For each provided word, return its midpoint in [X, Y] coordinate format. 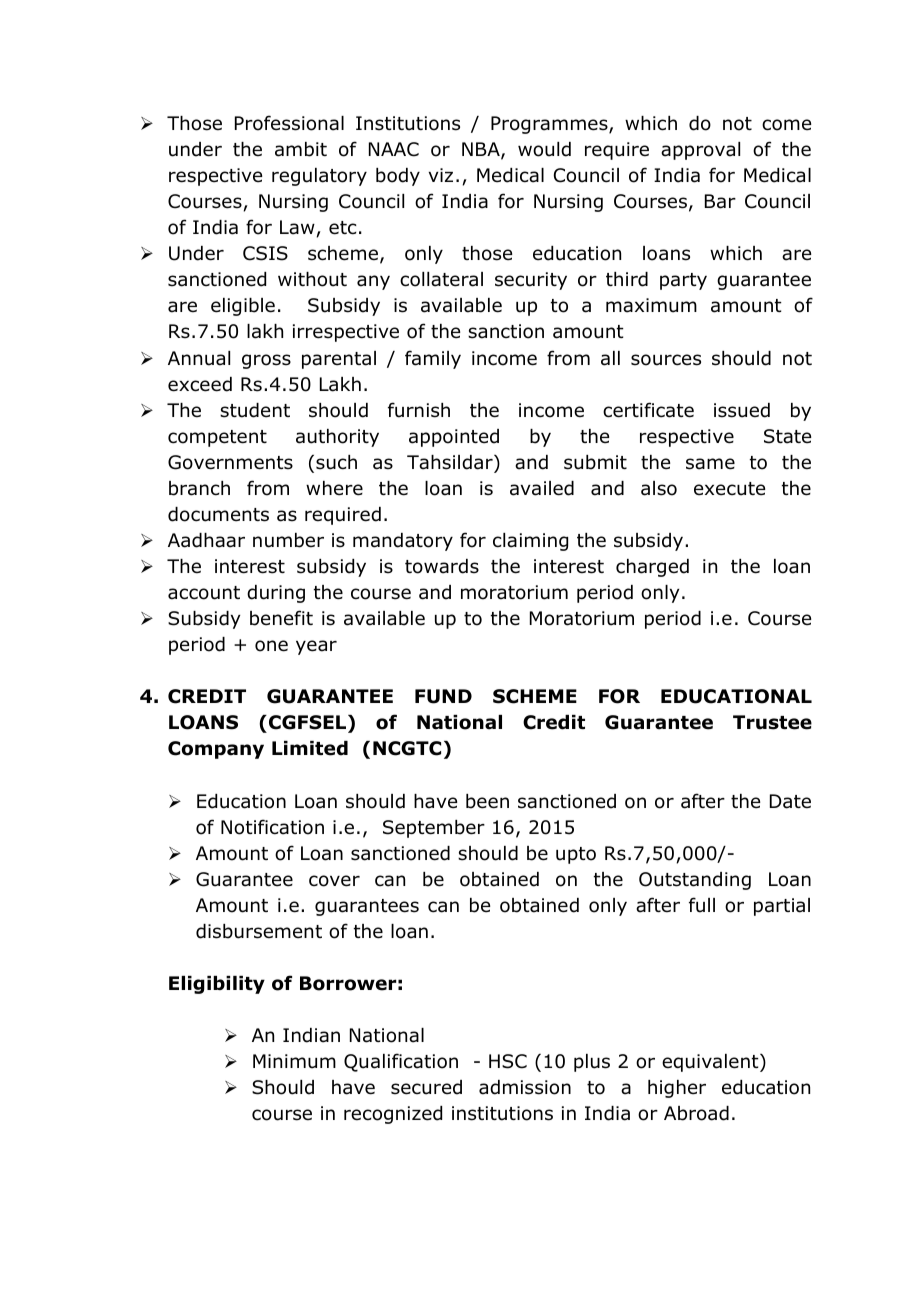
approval [700, 151]
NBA [482, 150]
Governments [230, 462]
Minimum [294, 1061]
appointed [454, 438]
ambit [301, 149]
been [487, 801]
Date [790, 801]
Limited [310, 748]
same [710, 464]
